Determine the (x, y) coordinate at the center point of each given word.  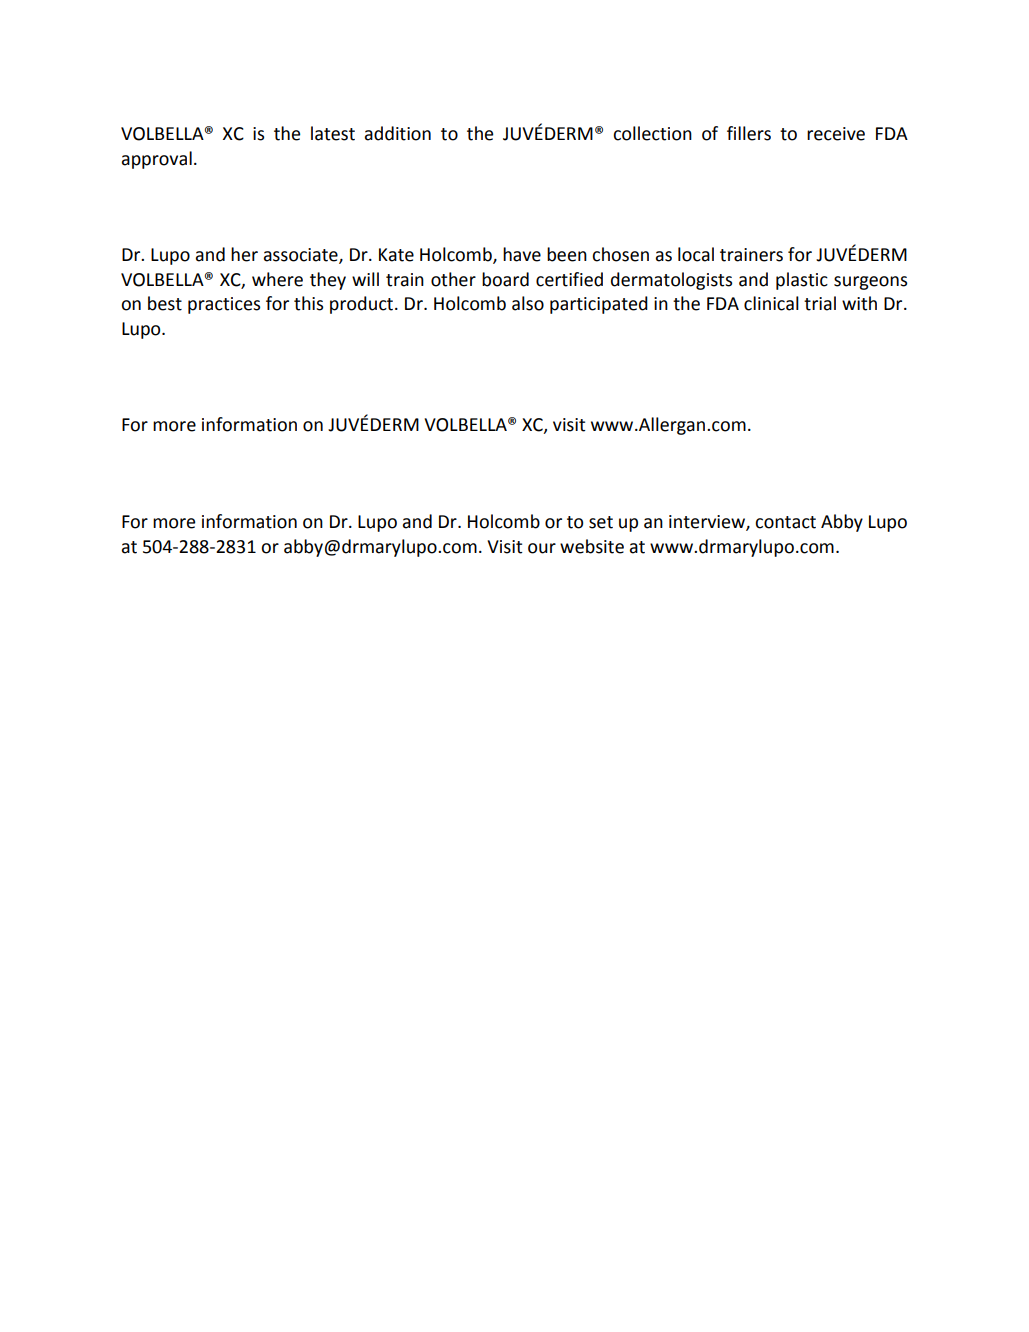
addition (398, 133)
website (592, 546)
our (542, 548)
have (522, 254)
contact (785, 522)
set (601, 522)
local (696, 254)
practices (224, 305)
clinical (771, 303)
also (528, 303)
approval (157, 160)
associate (302, 256)
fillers (749, 133)
